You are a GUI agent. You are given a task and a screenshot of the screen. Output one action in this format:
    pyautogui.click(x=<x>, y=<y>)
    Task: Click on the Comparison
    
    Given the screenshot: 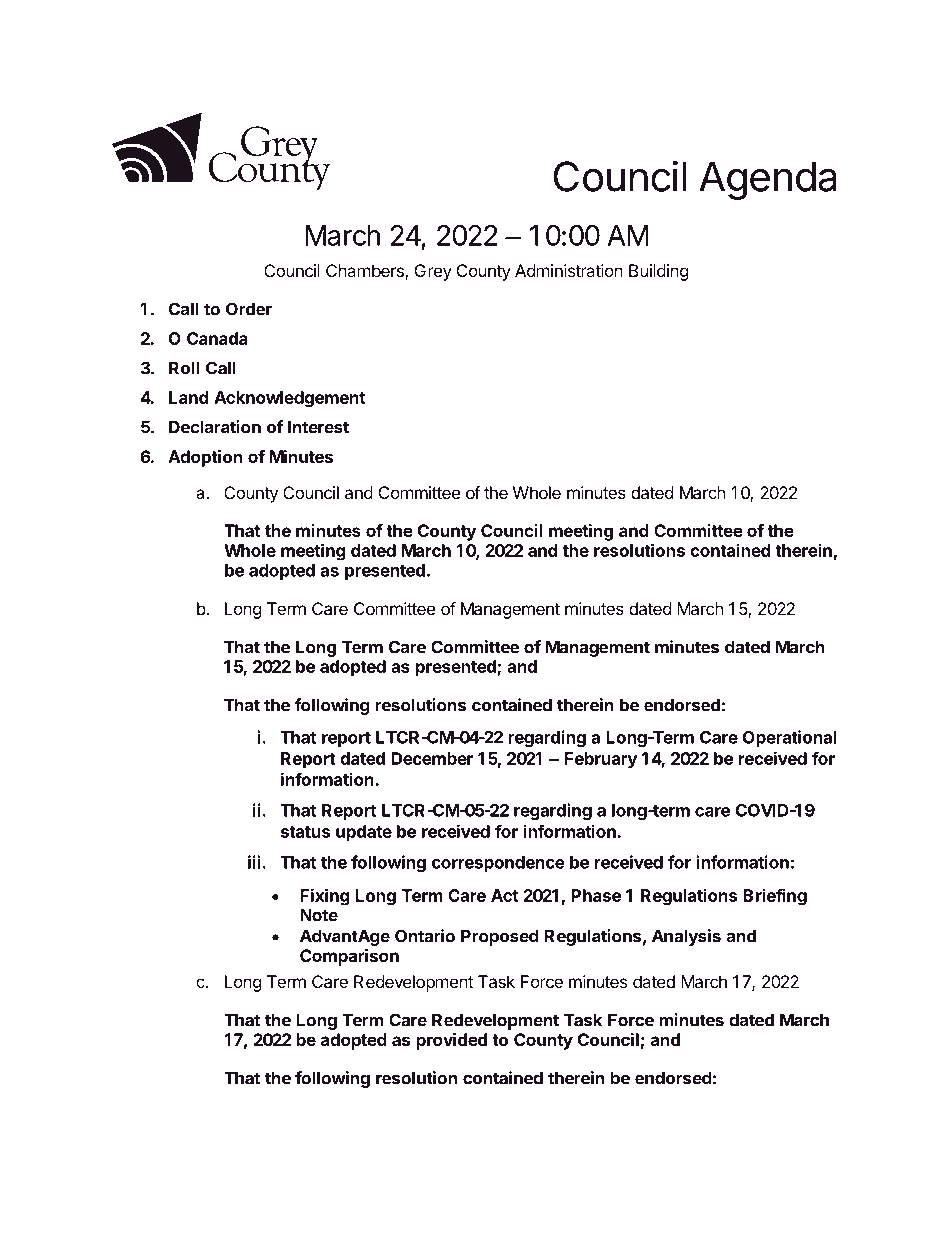 What is the action you would take?
    pyautogui.click(x=349, y=957)
